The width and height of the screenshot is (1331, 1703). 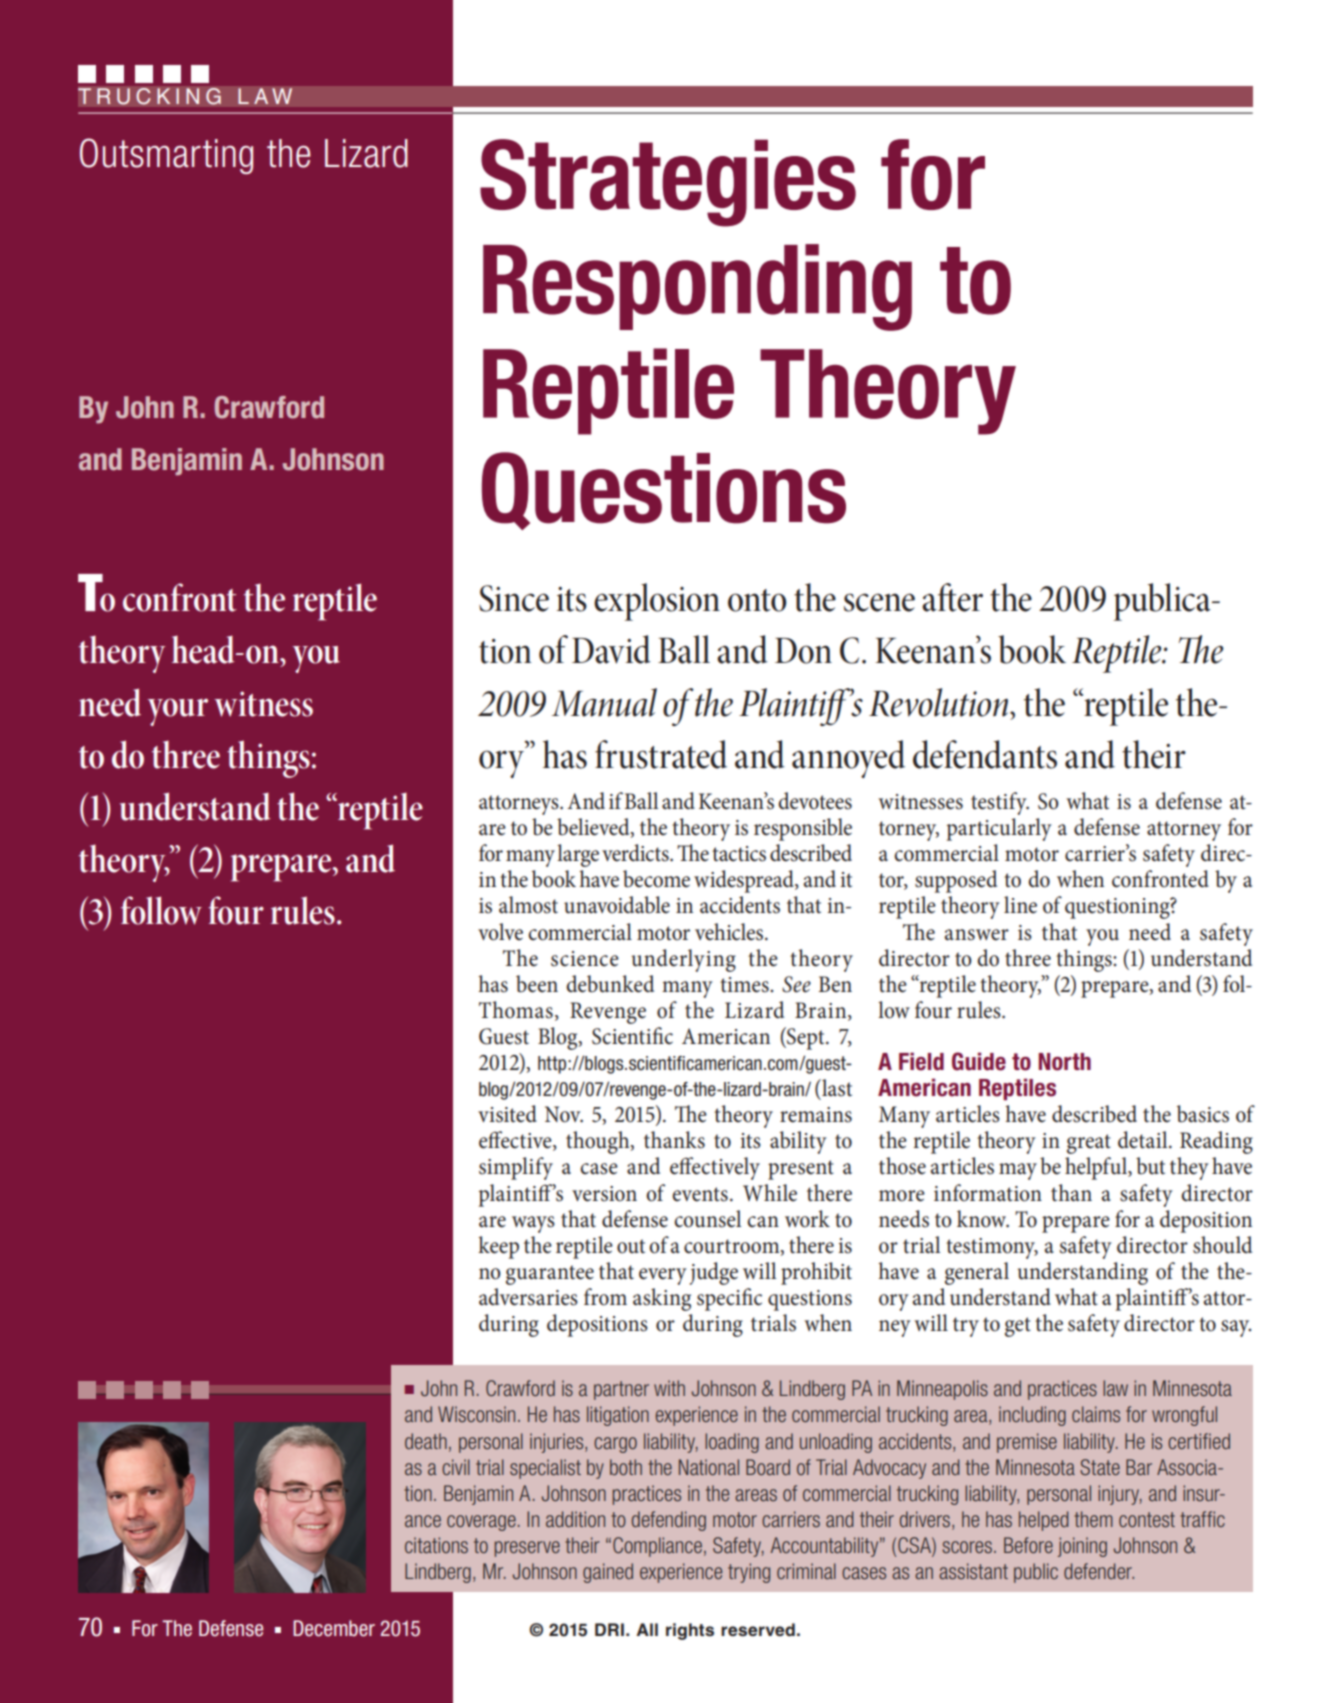 I want to click on December, so click(x=334, y=1628).
